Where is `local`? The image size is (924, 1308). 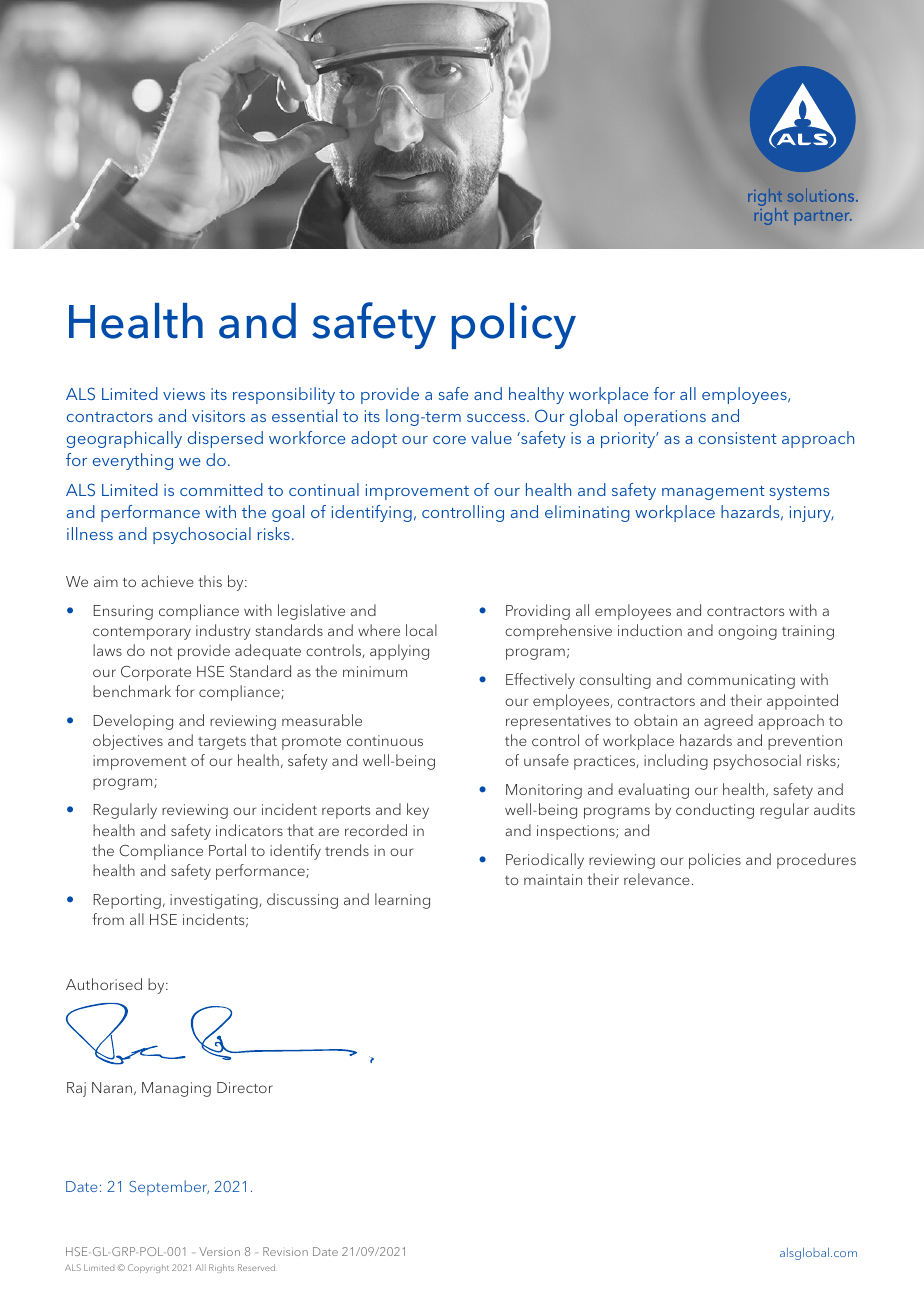 local is located at coordinates (421, 630).
